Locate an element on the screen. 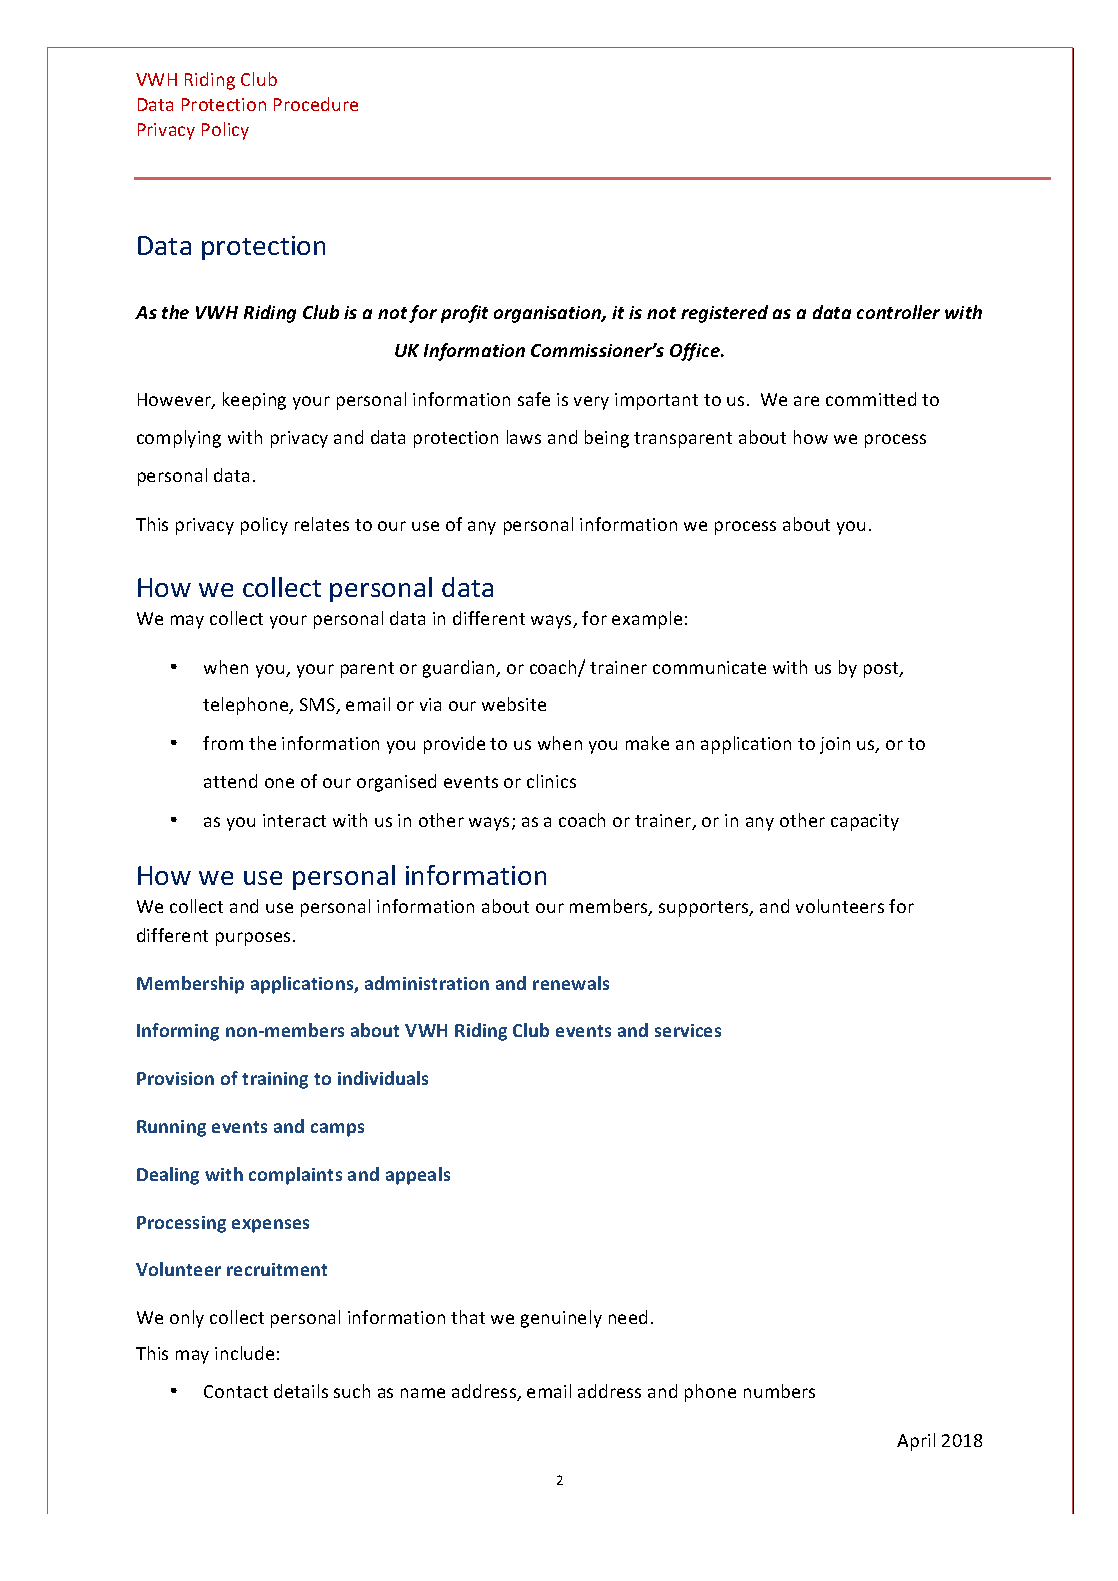 This screenshot has height=1581, width=1118. laws is located at coordinates (524, 437).
